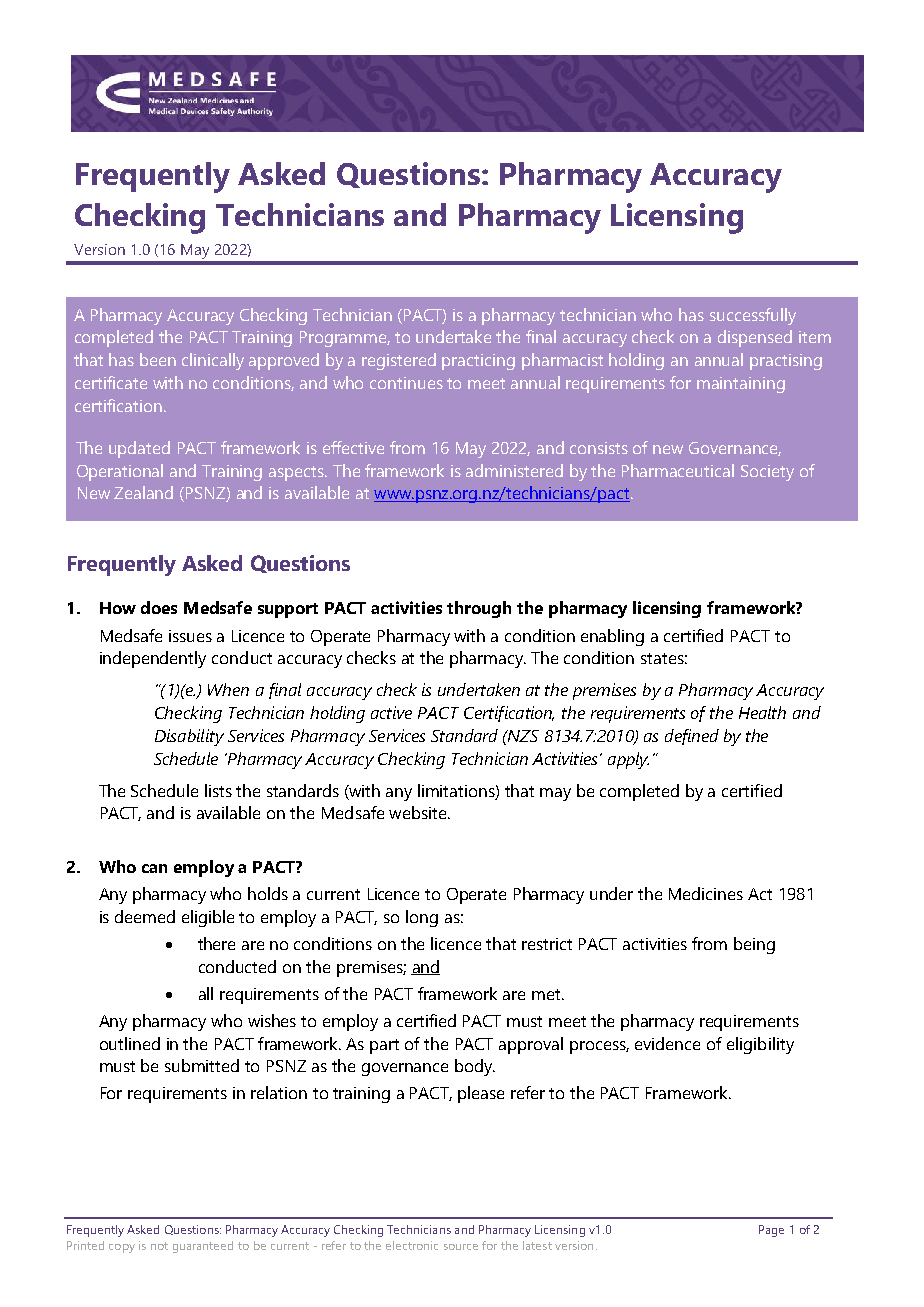 This document has width=924, height=1307. I want to click on not, so click(159, 1246).
